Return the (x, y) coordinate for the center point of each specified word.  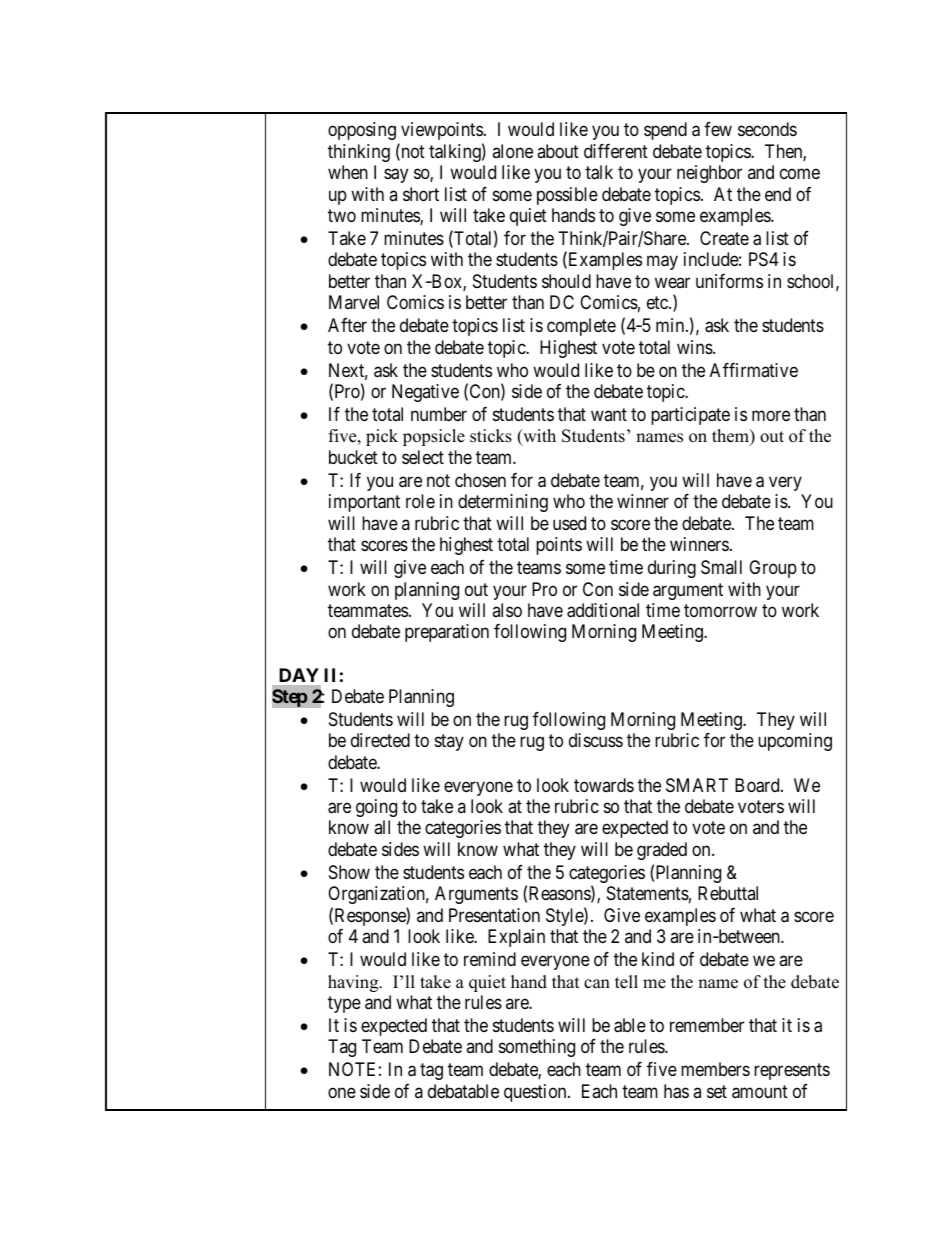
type (344, 1004)
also (507, 610)
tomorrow (720, 610)
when (348, 172)
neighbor (709, 174)
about (558, 151)
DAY (299, 675)
